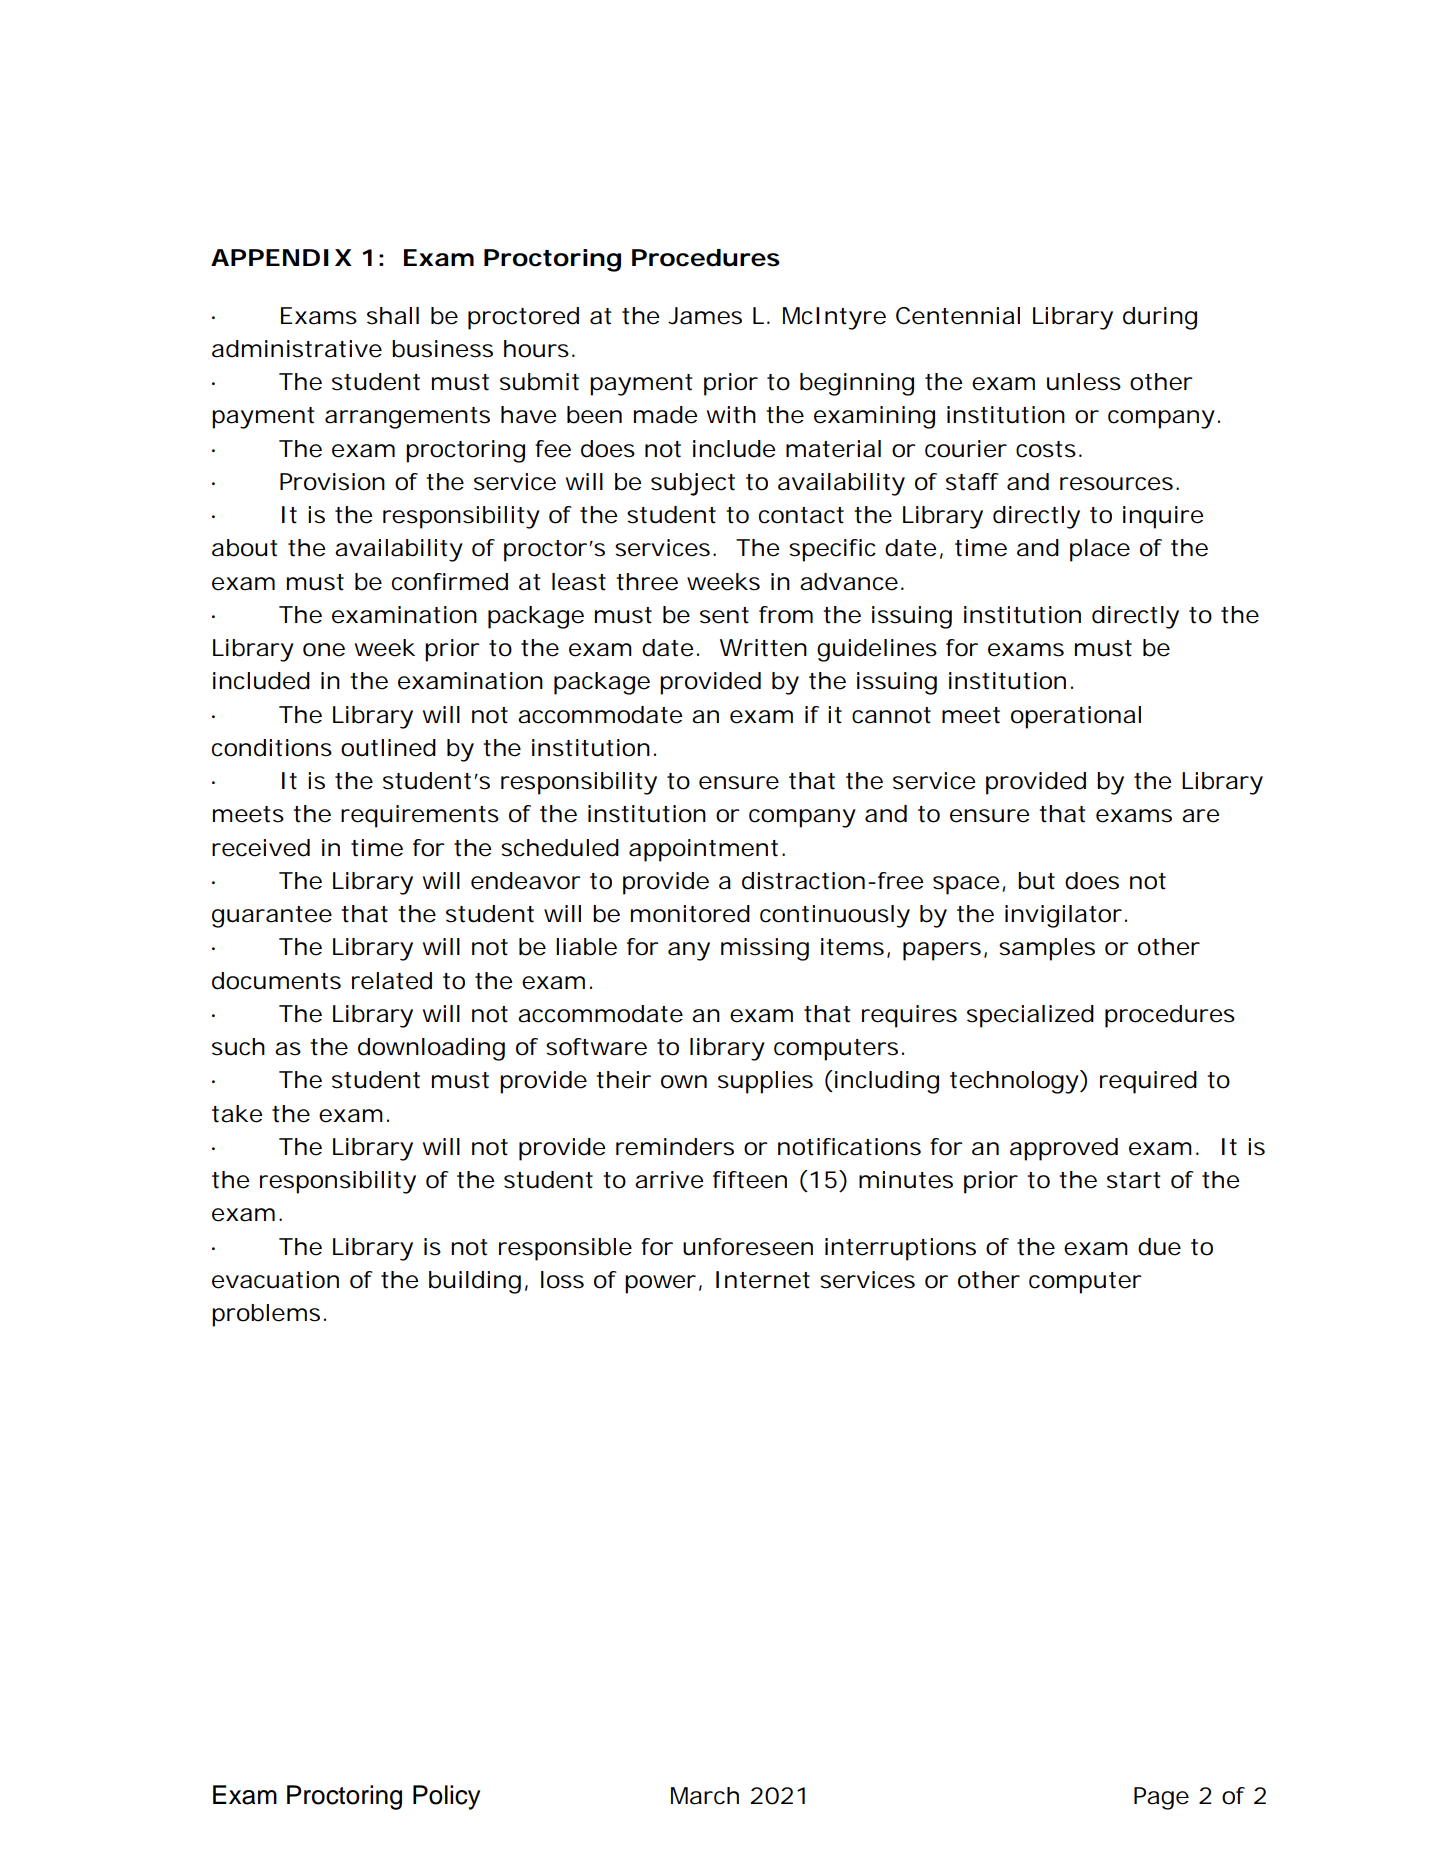 Image resolution: width=1437 pixels, height=1860 pixels. I want to click on operational, so click(1076, 717).
